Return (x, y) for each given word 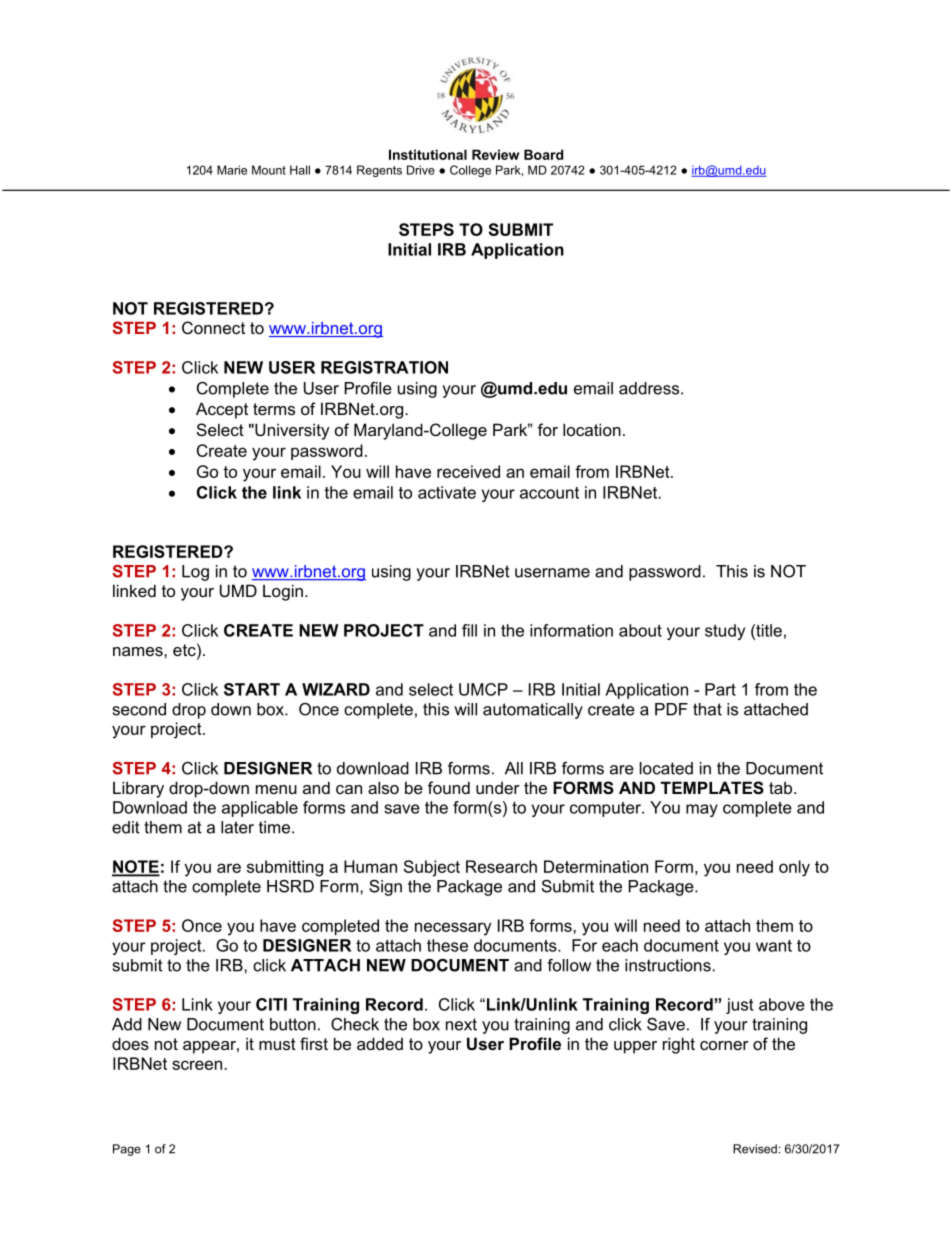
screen (198, 1065)
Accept (222, 410)
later (237, 827)
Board (543, 154)
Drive (421, 170)
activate (447, 492)
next (461, 1024)
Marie (232, 170)
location (592, 429)
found (449, 787)
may (702, 810)
